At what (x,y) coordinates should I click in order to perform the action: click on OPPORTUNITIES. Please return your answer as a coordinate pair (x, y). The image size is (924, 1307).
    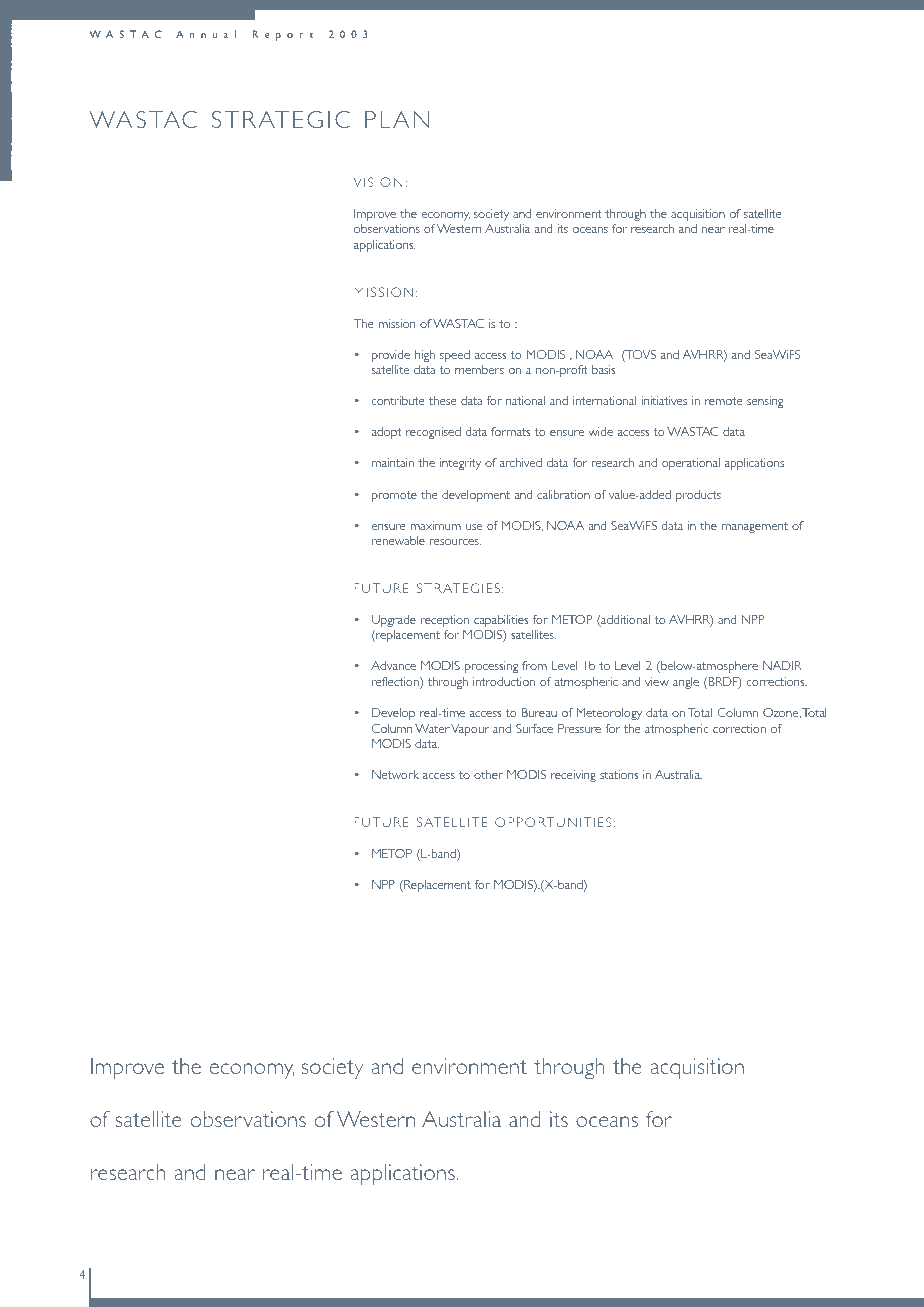
    Looking at the image, I should click on (553, 822).
